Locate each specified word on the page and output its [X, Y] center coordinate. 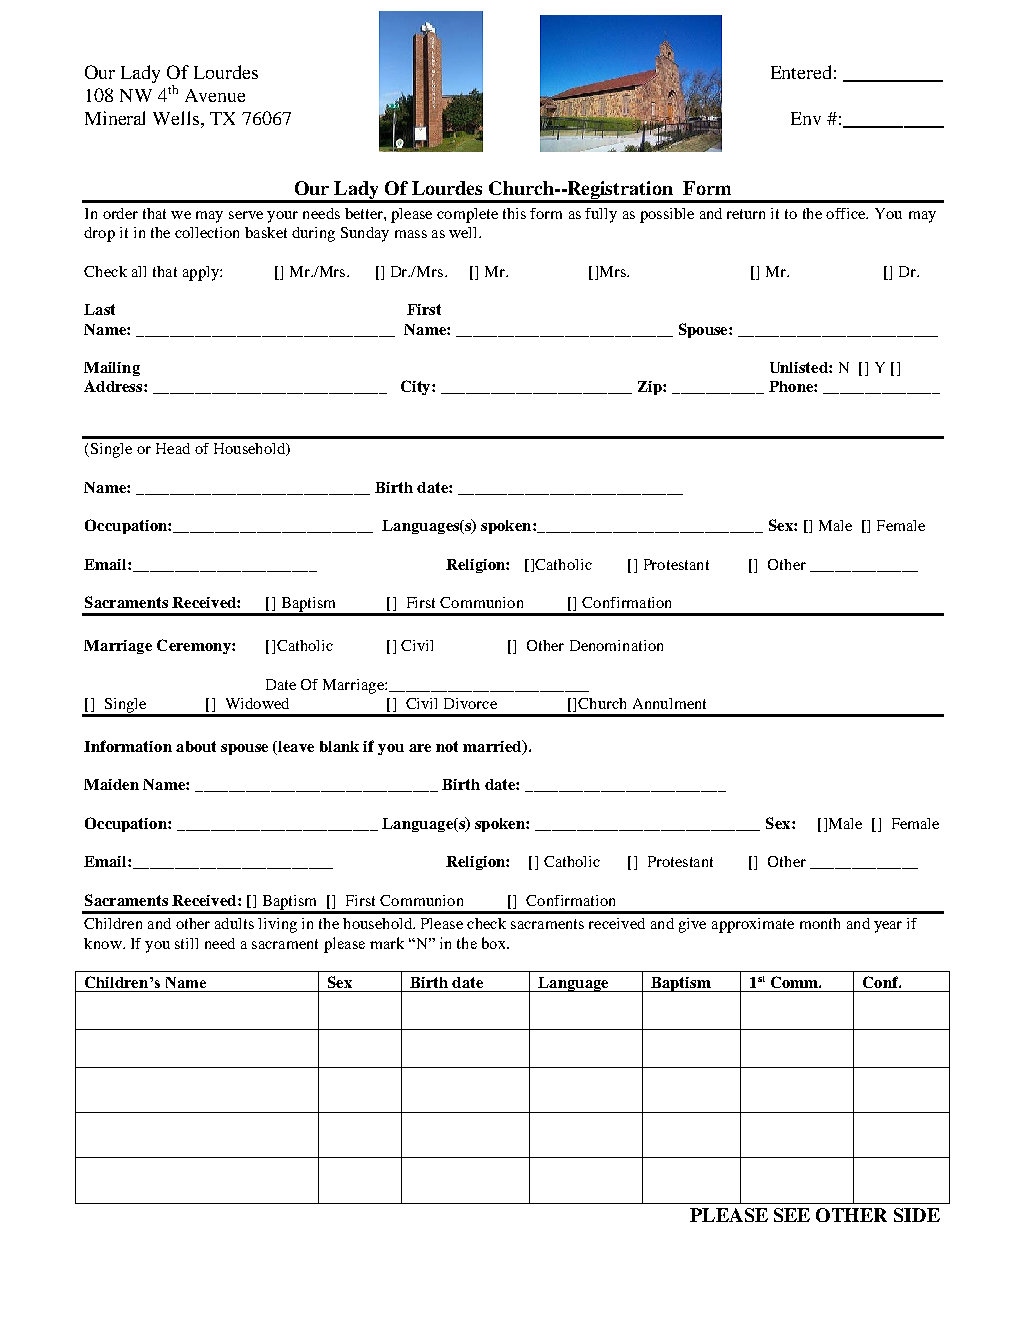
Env [806, 118]
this [514, 213]
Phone [792, 386]
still [186, 943]
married [493, 747]
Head [173, 448]
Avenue [215, 95]
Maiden [111, 784]
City [417, 387]
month [820, 923]
